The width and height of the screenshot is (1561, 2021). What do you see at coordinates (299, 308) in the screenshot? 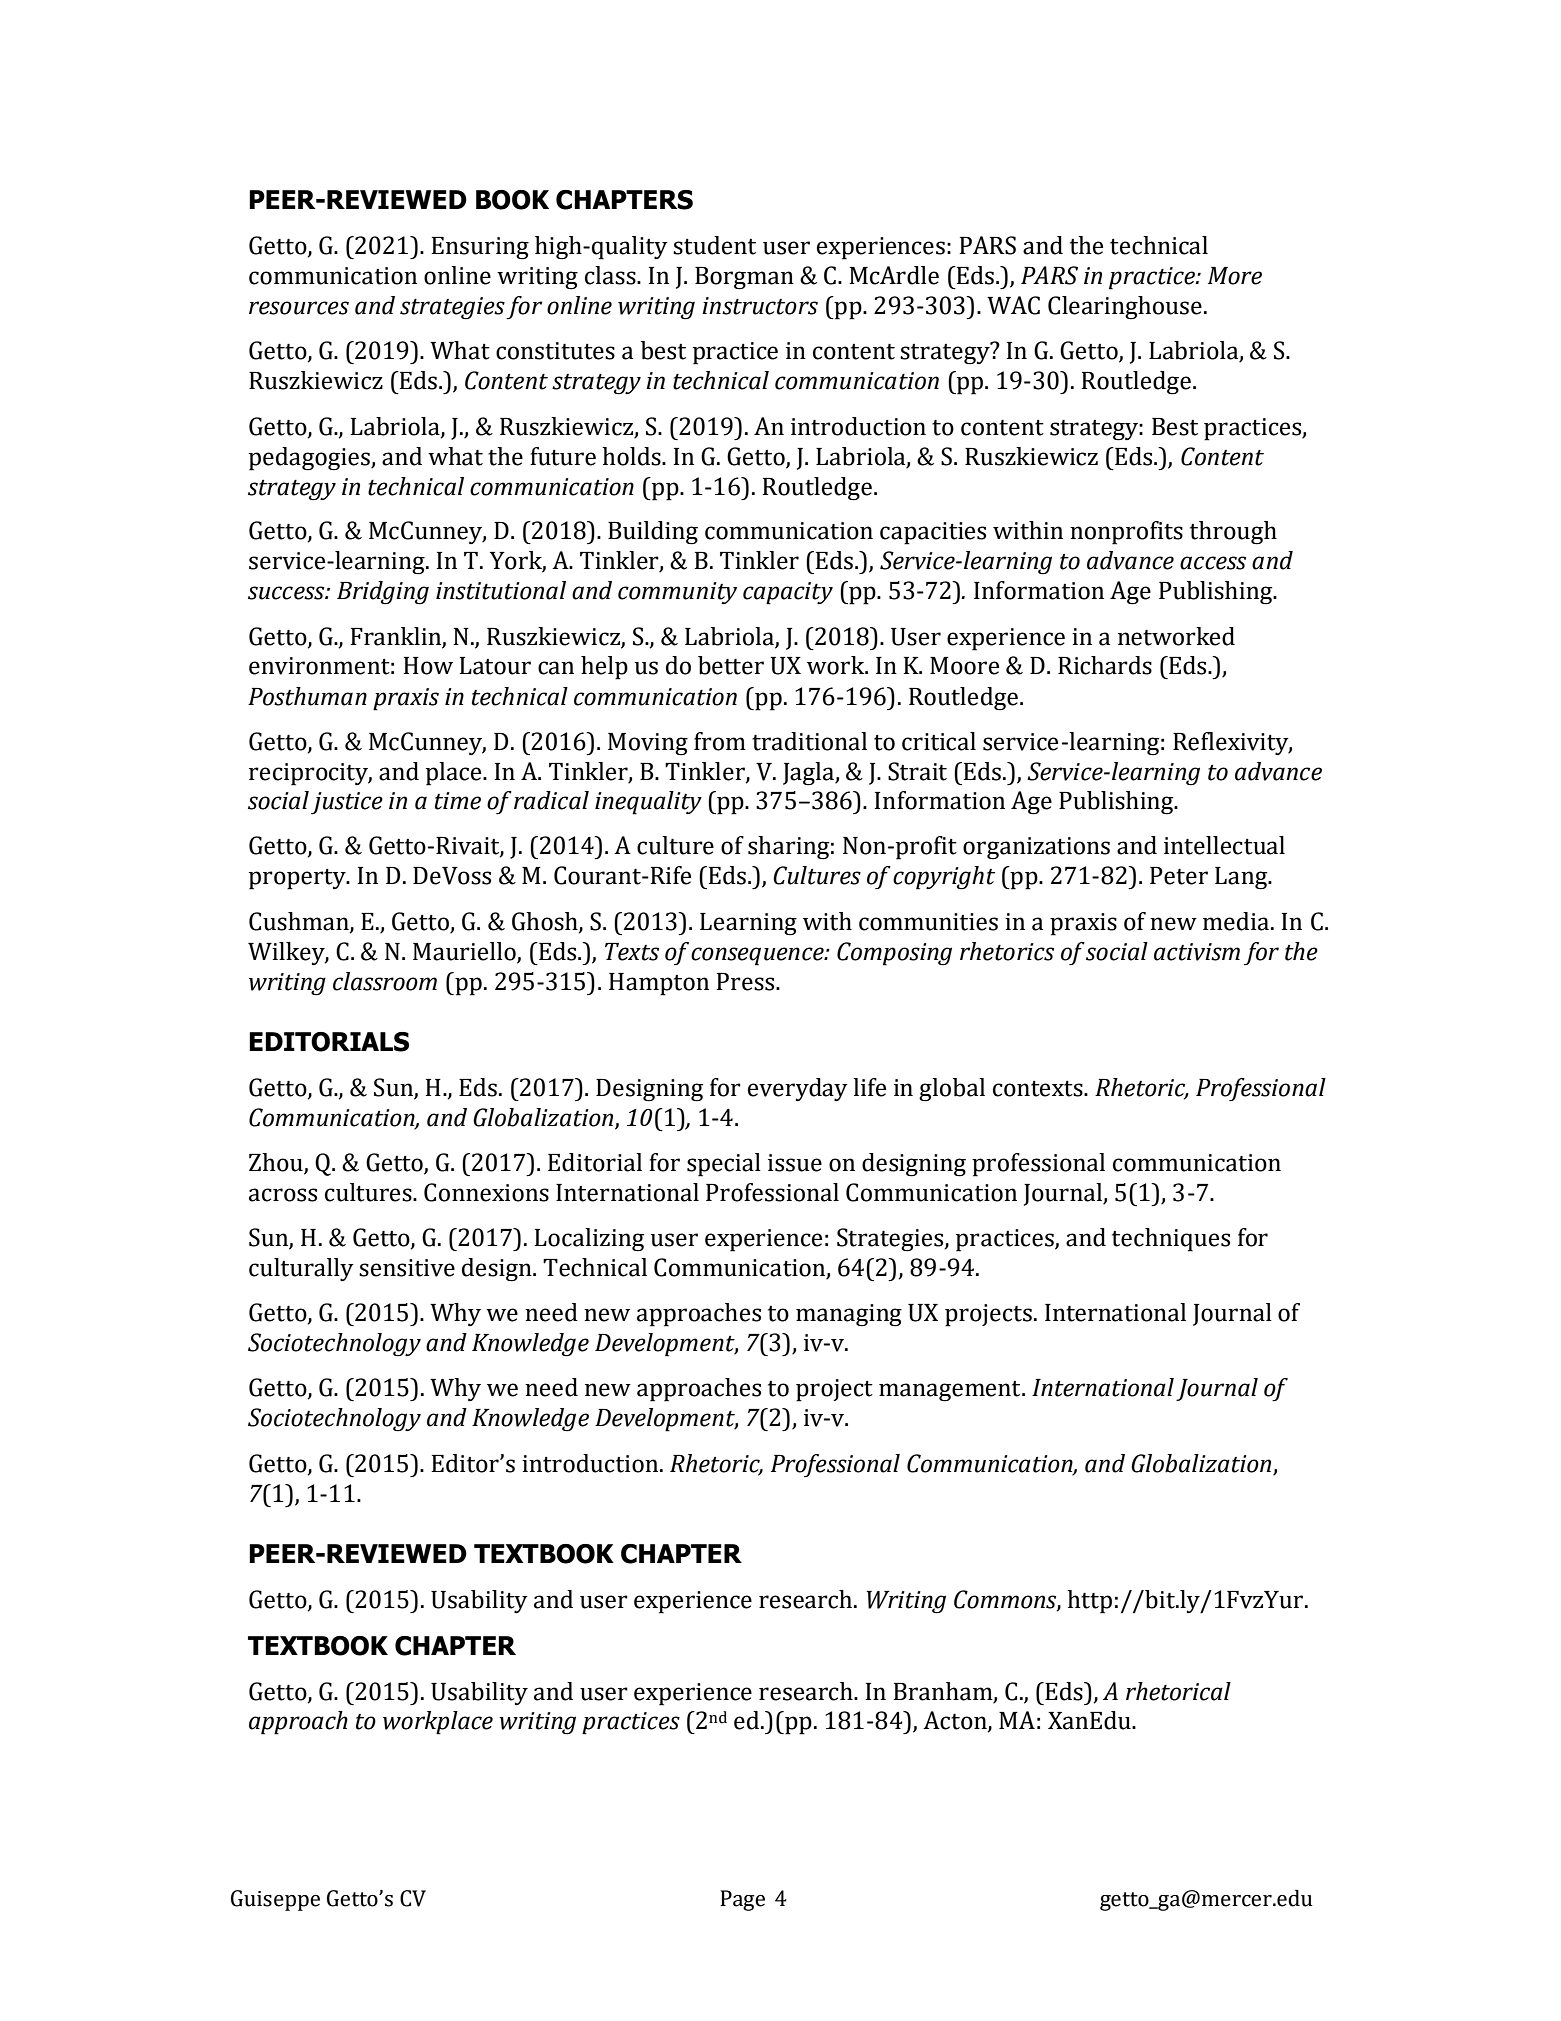
I see `resources` at bounding box center [299, 308].
